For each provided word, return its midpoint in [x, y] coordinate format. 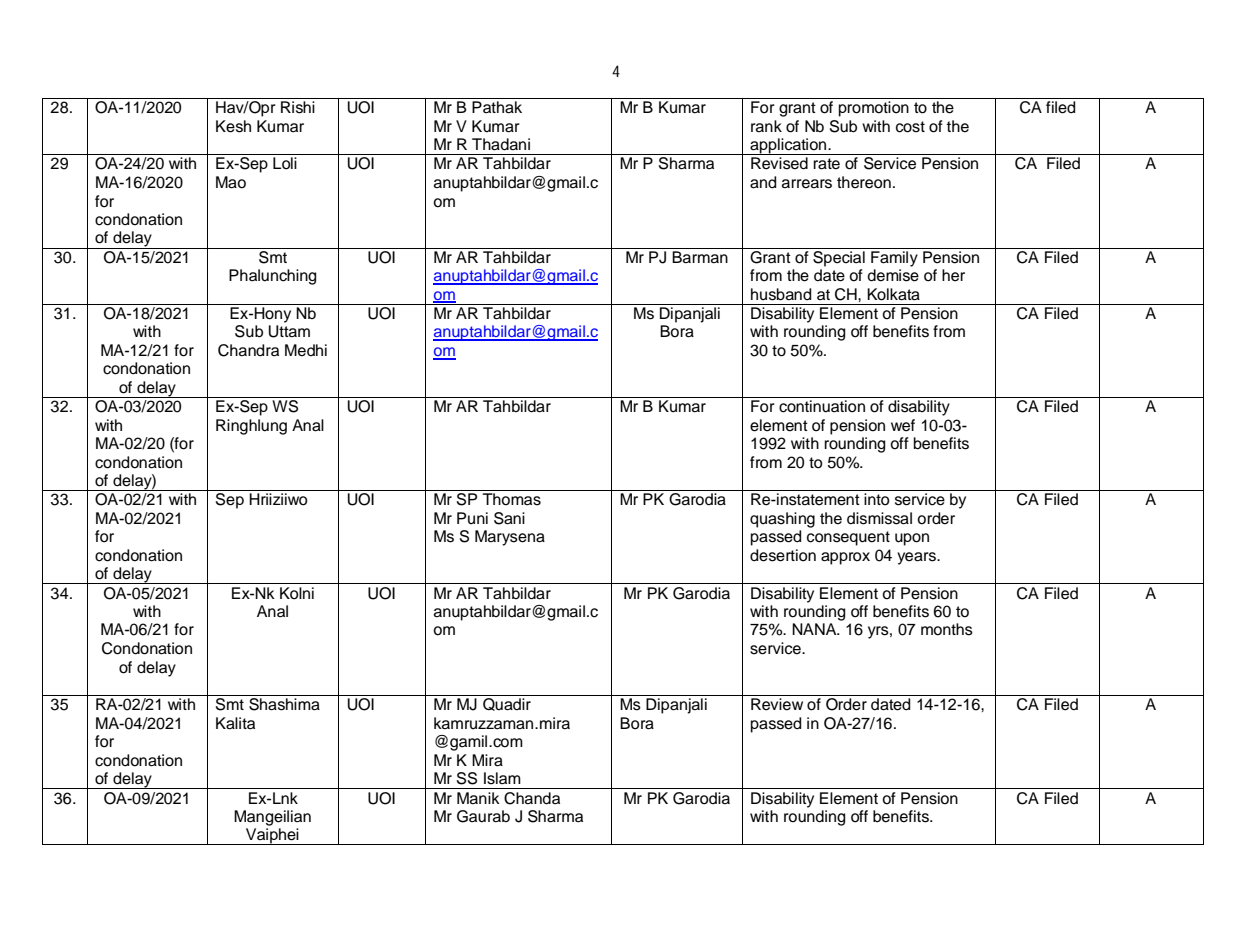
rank [766, 126]
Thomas [512, 499]
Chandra [248, 350]
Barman [700, 257]
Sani [509, 518]
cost [910, 127]
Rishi [298, 107]
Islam [502, 778]
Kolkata [893, 294]
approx [845, 558]
